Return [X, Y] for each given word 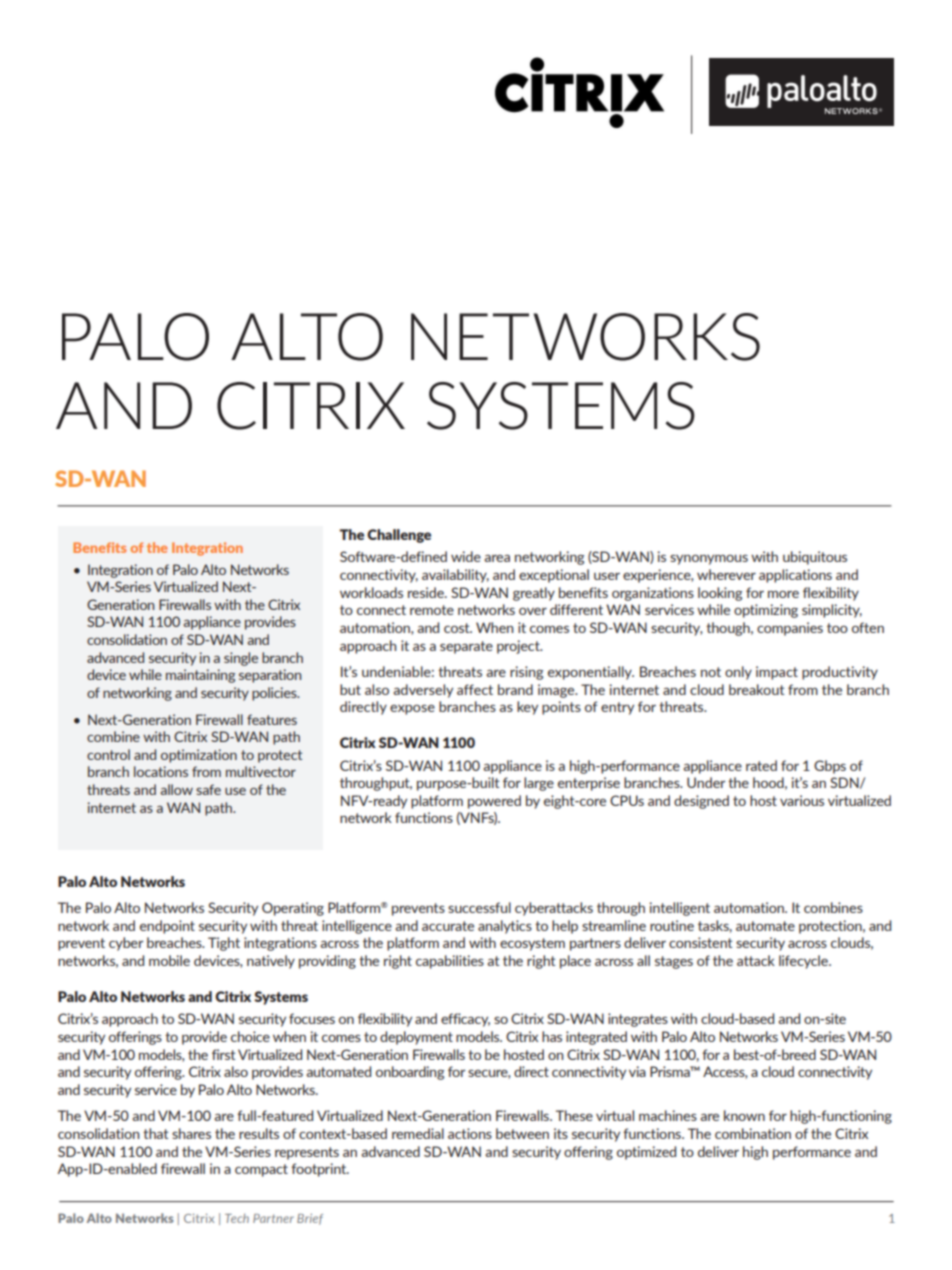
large [539, 784]
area [497, 558]
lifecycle [804, 962]
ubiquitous [815, 558]
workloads [371, 592]
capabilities [450, 962]
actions [470, 1133]
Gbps [830, 767]
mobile [169, 960]
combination [753, 1133]
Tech [237, 1218]
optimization [199, 756]
